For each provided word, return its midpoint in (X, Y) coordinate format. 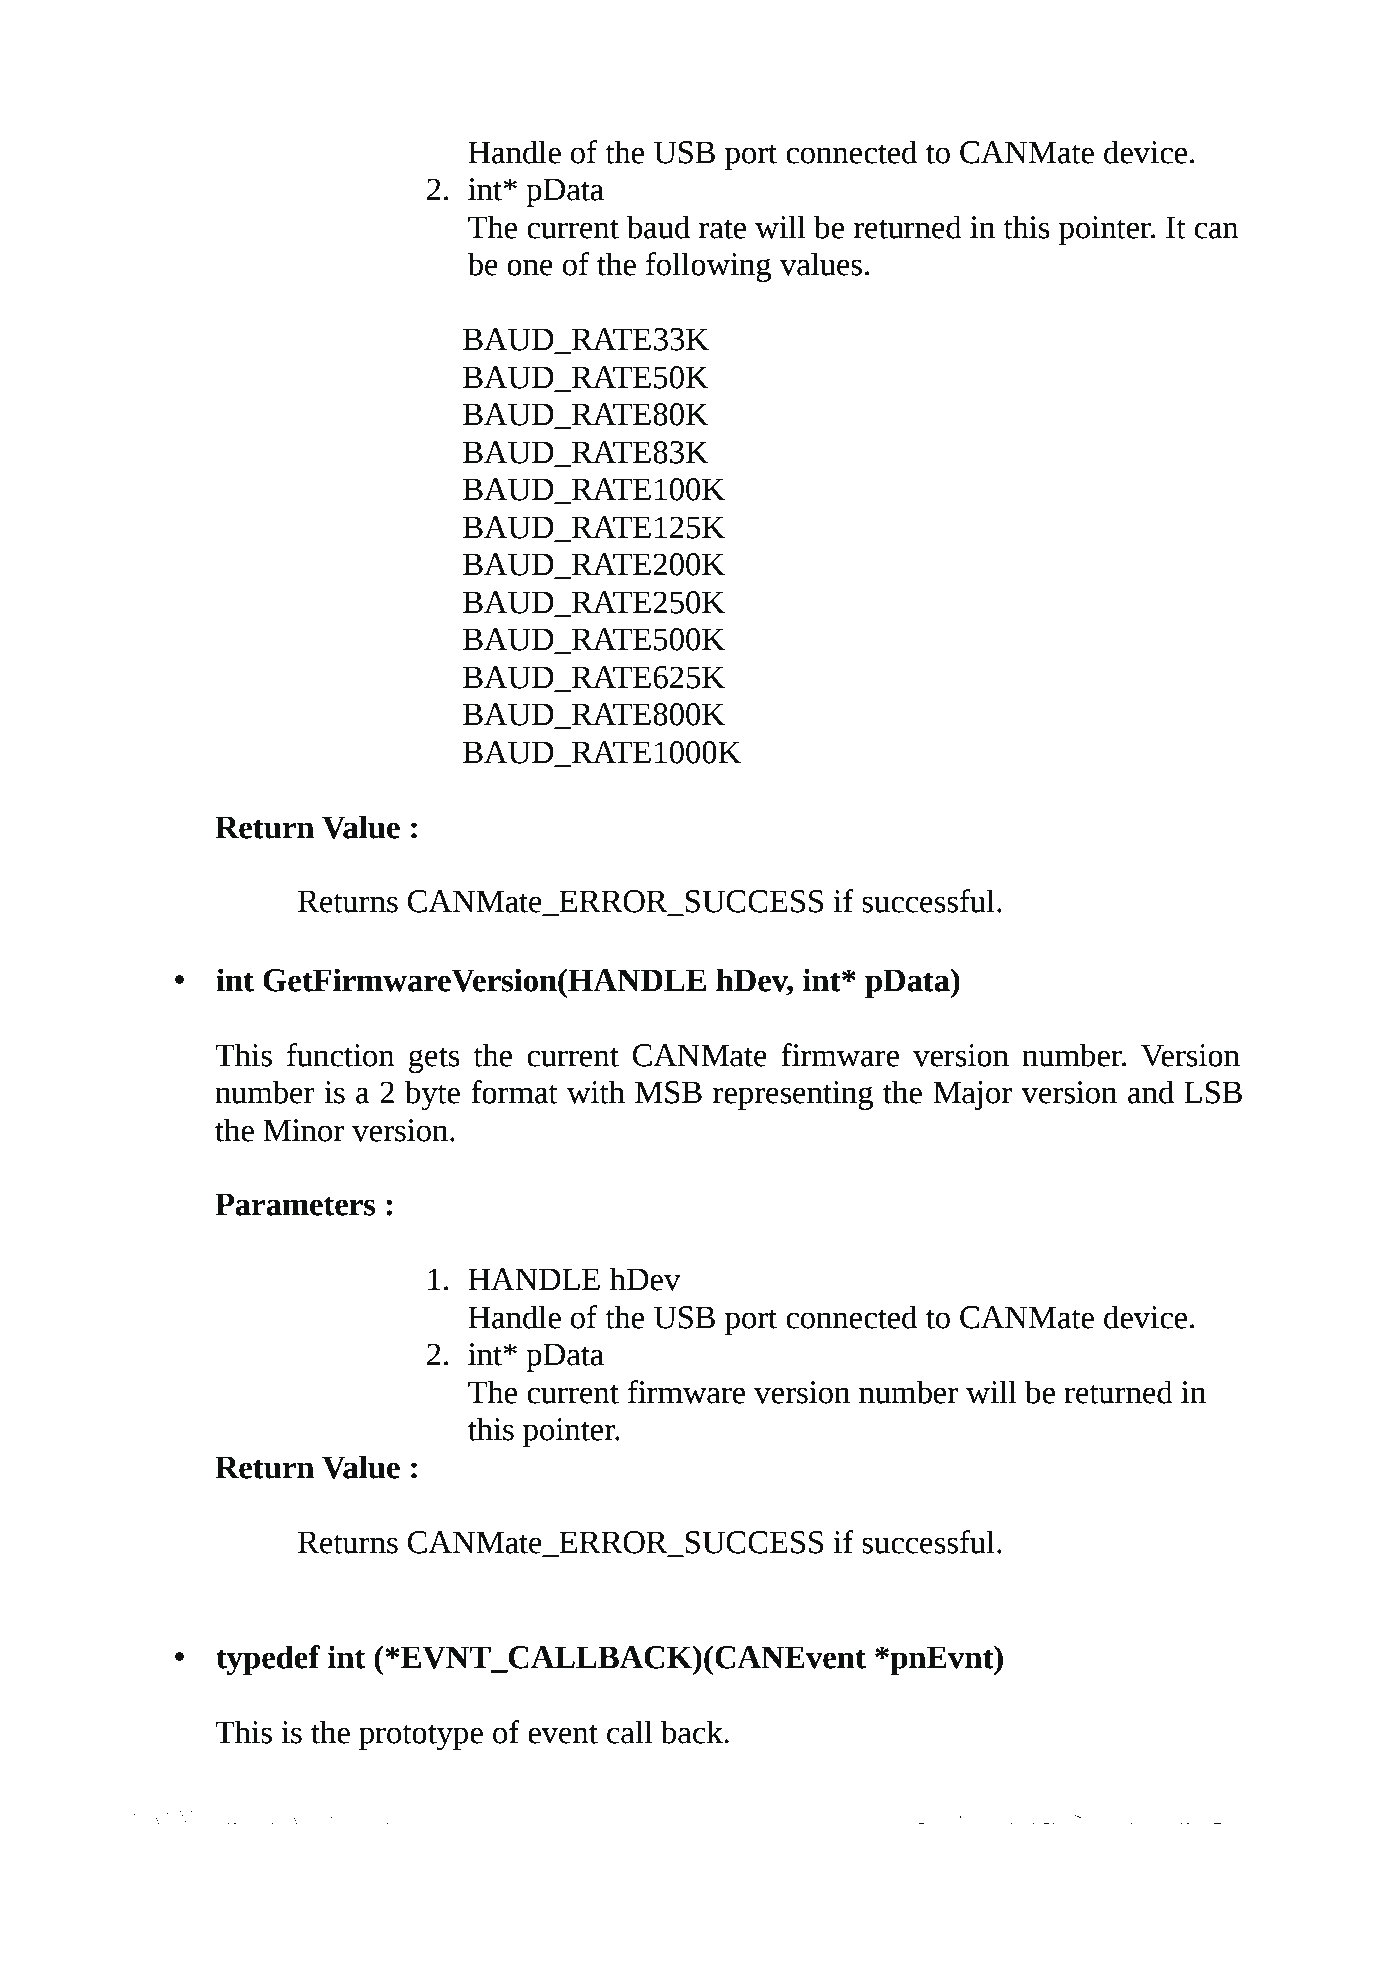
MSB (668, 1092)
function (341, 1055)
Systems (1107, 1819)
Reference (366, 1816)
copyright (901, 1819)
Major (972, 1095)
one (530, 267)
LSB (1213, 1092)
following (708, 267)
